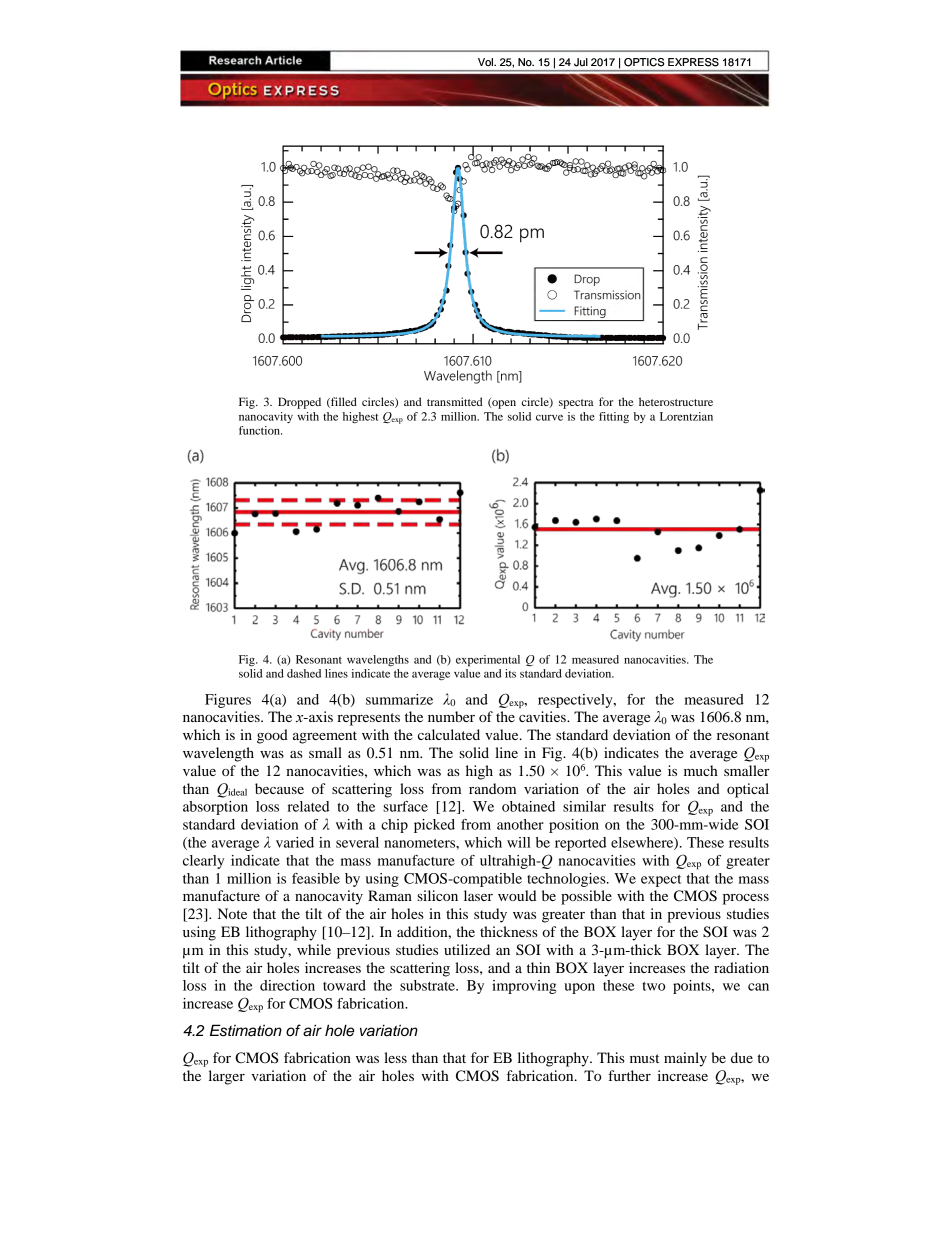  Describe the element at coordinates (478, 895) in the page. I see `laser` at that location.
